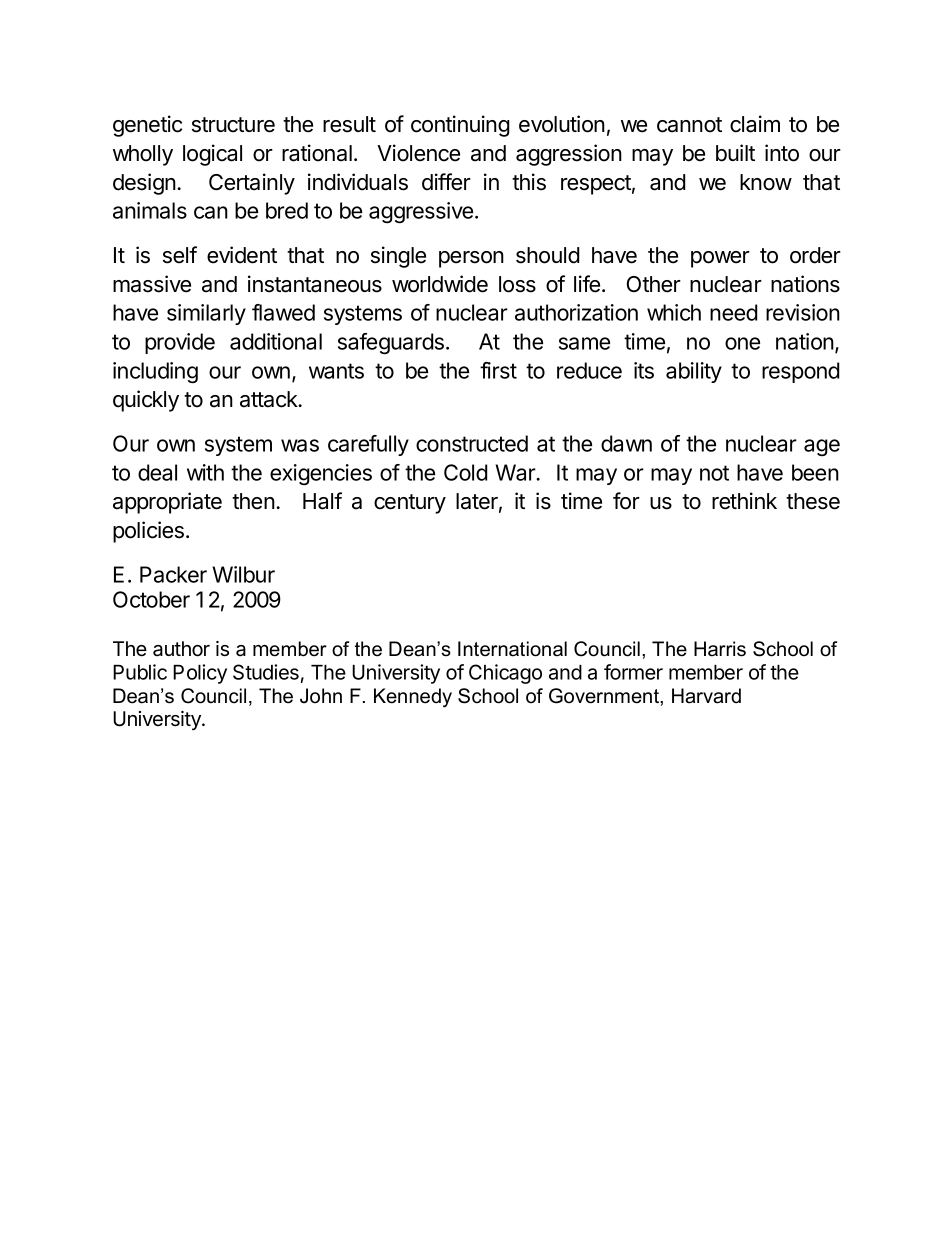 The width and height of the document is (952, 1233). Describe the element at coordinates (694, 372) in the document. I see `ability` at that location.
